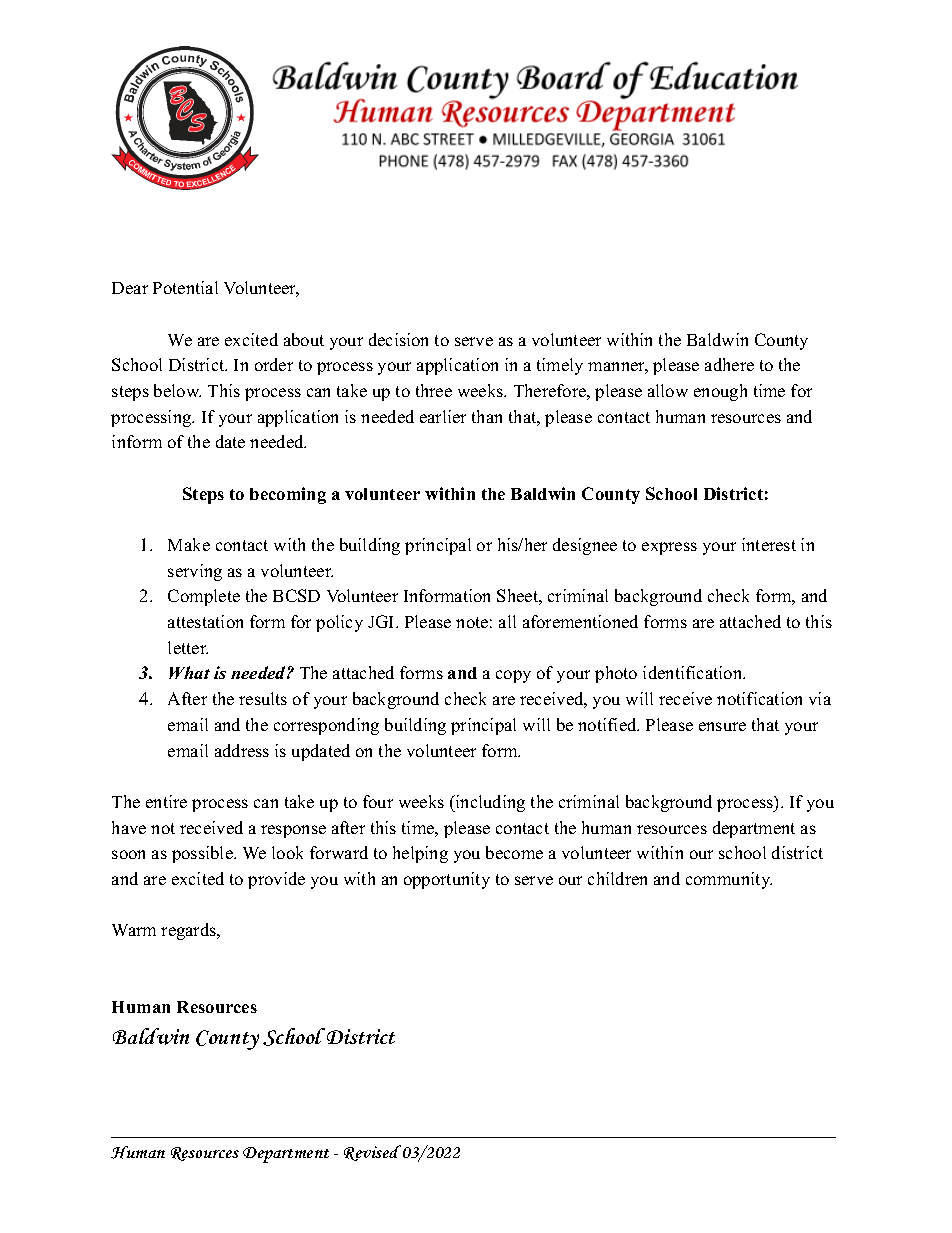 The width and height of the screenshot is (952, 1233). What do you see at coordinates (398, 339) in the screenshot?
I see `decision` at bounding box center [398, 339].
